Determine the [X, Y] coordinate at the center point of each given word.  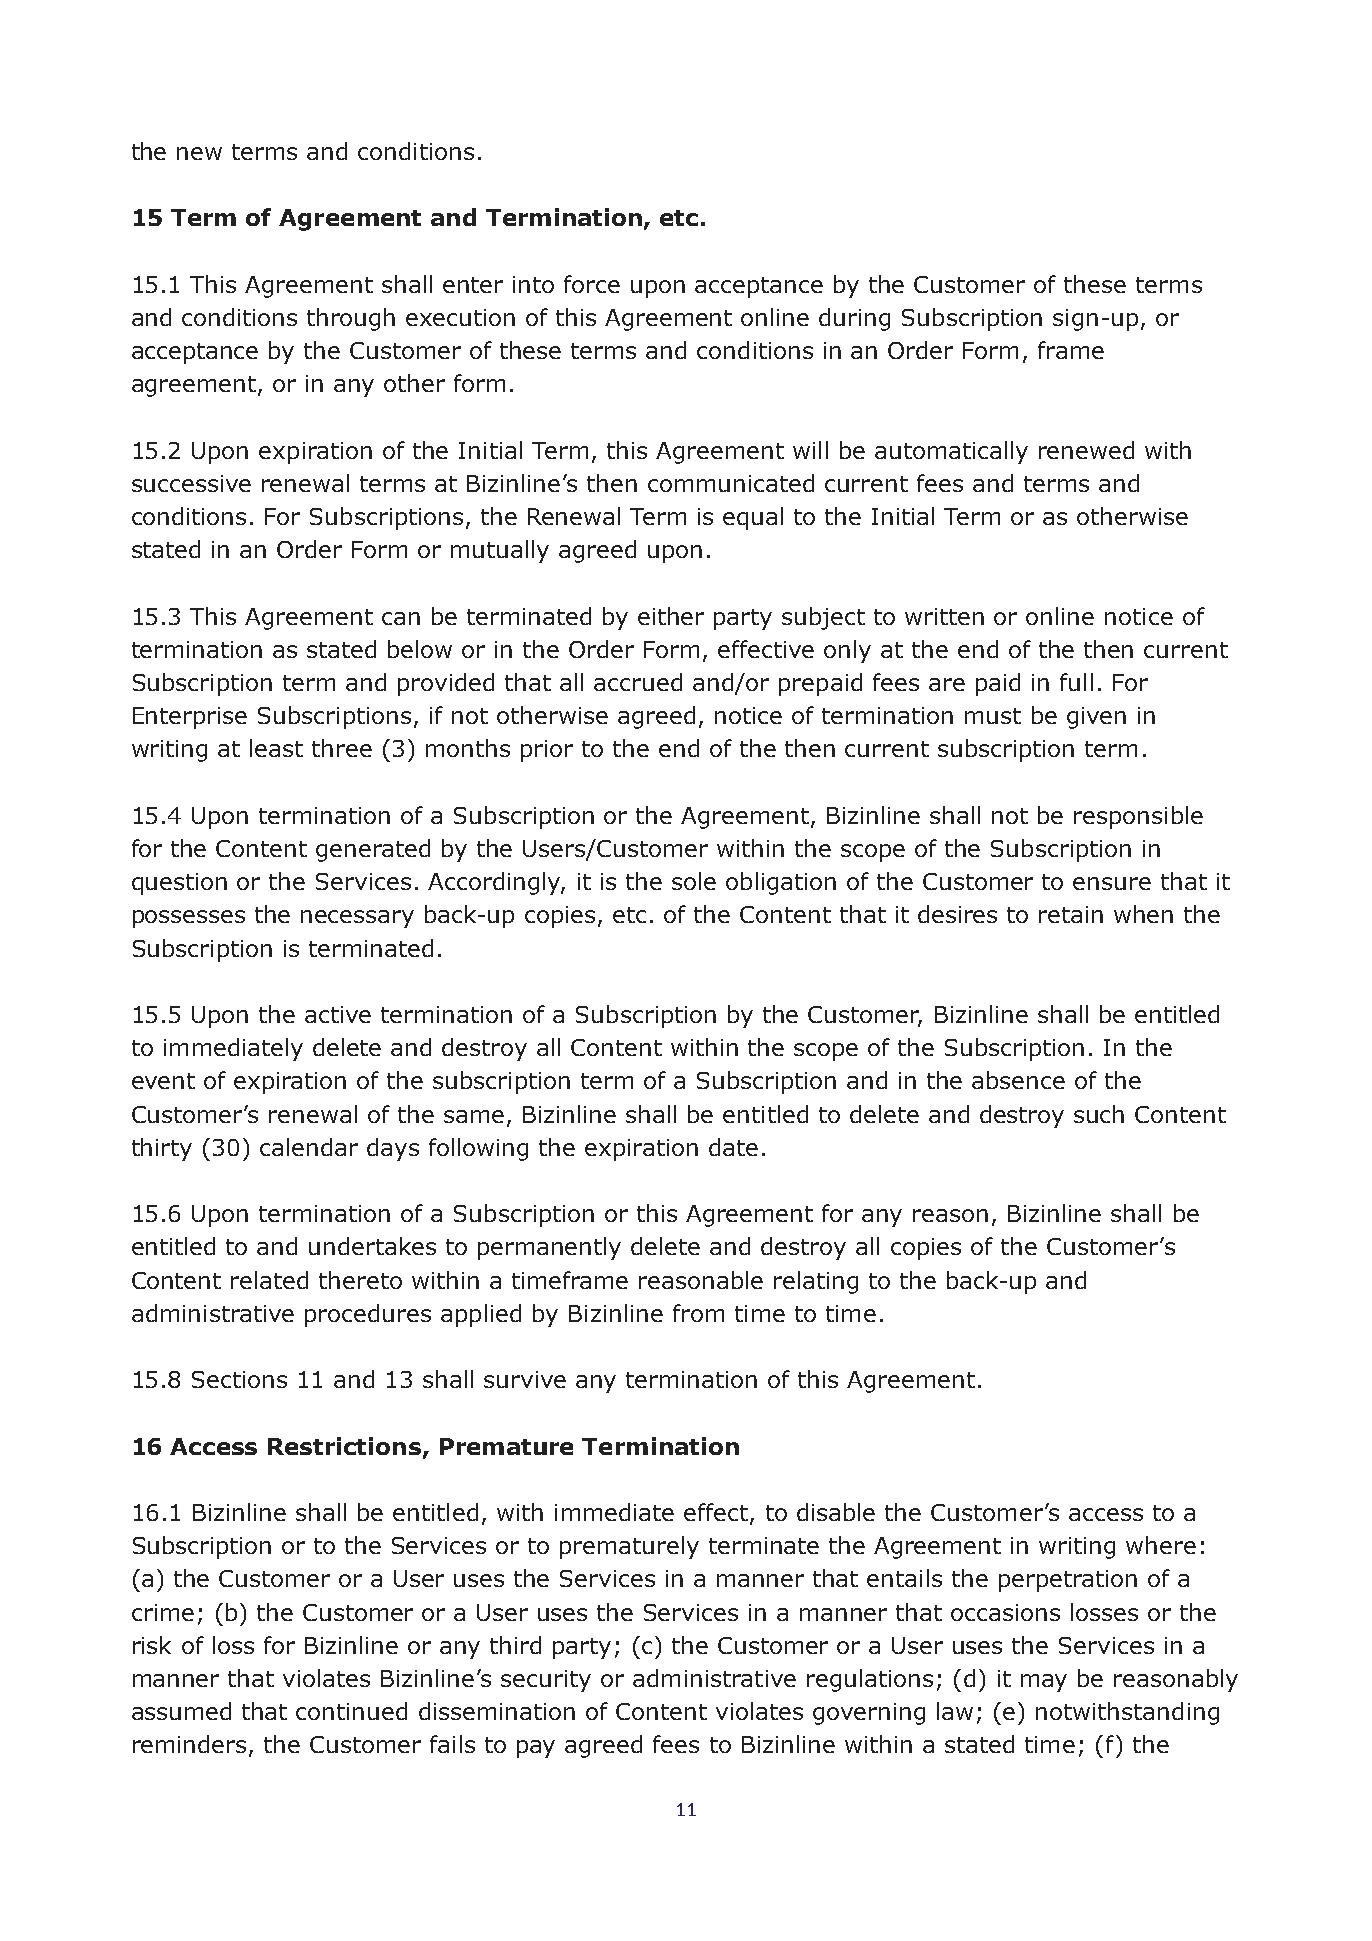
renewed [1086, 450]
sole [694, 881]
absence [1018, 1080]
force [592, 284]
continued [351, 1711]
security [546, 1681]
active [338, 1014]
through [351, 319]
